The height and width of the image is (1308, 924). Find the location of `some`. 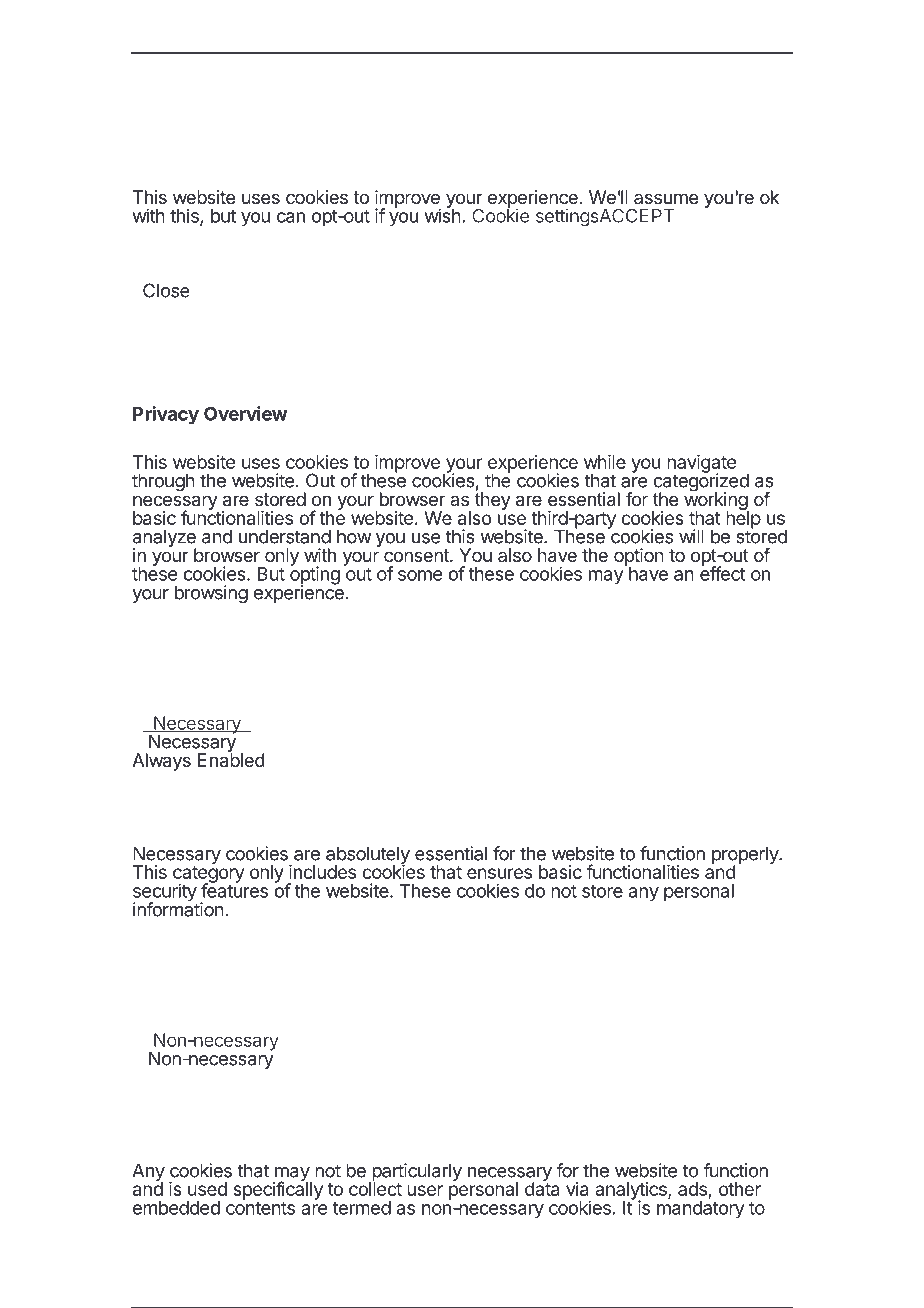

some is located at coordinates (420, 575).
